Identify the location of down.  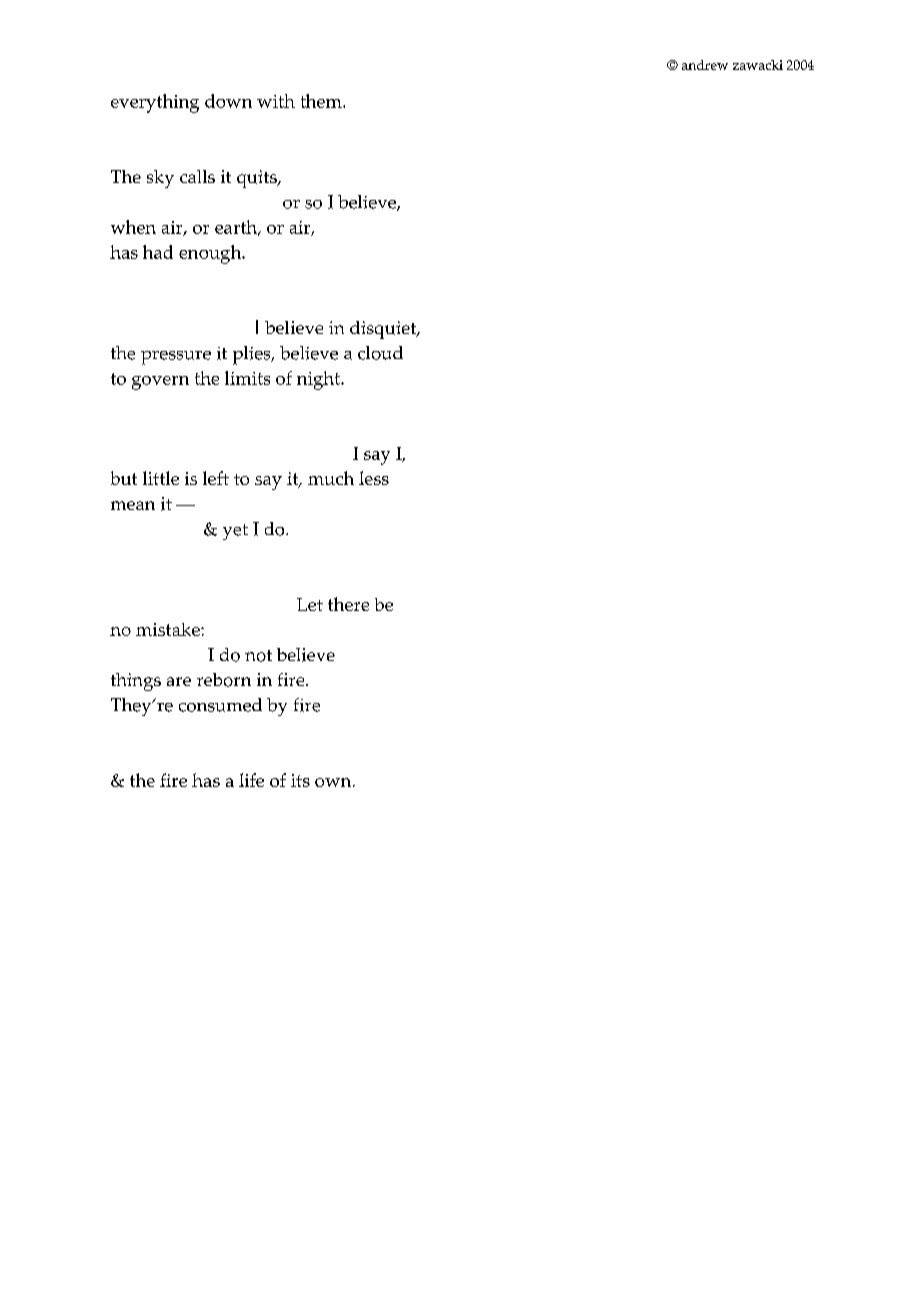
(228, 101).
